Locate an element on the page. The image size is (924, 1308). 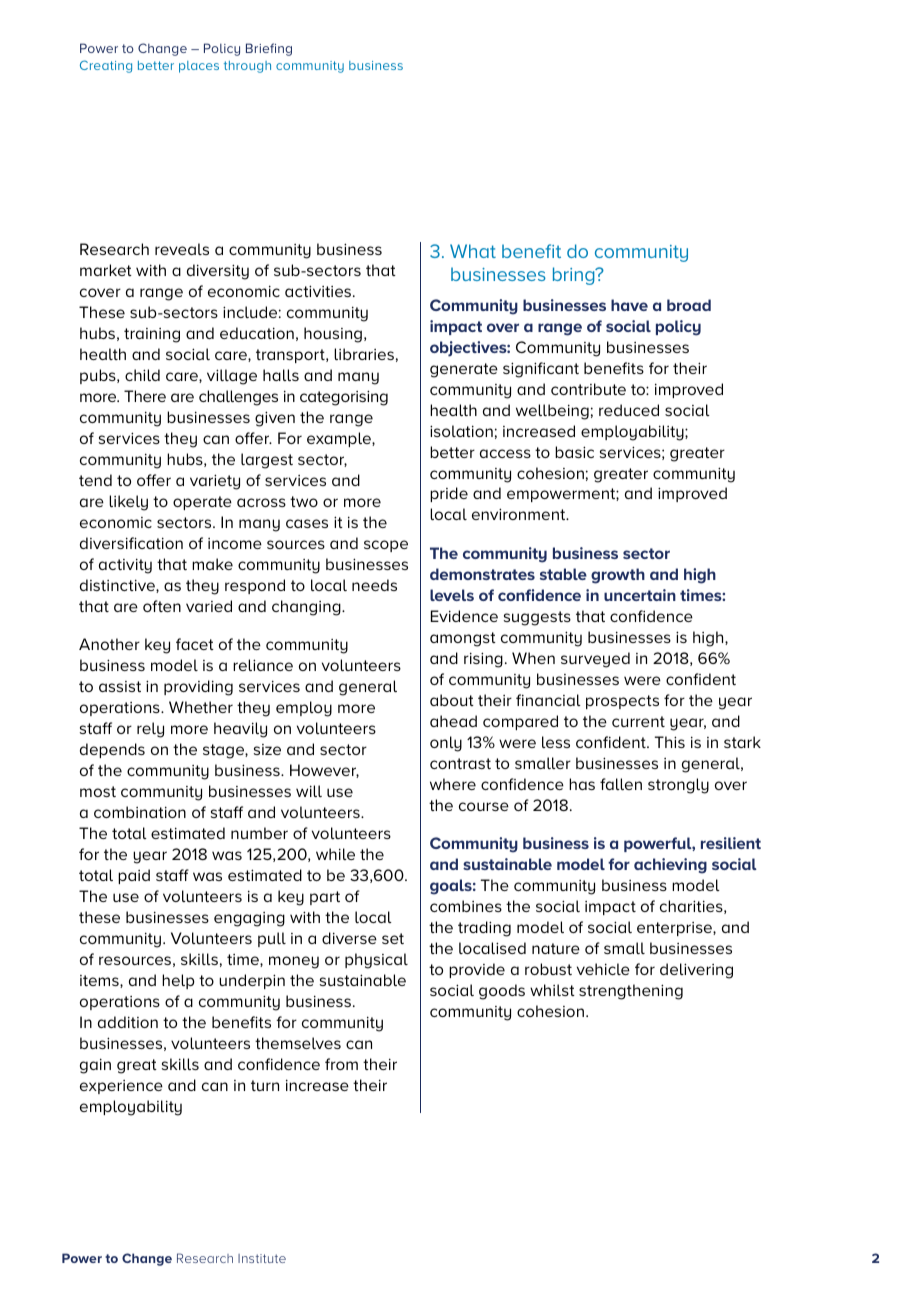
pride is located at coordinates (449, 494).
